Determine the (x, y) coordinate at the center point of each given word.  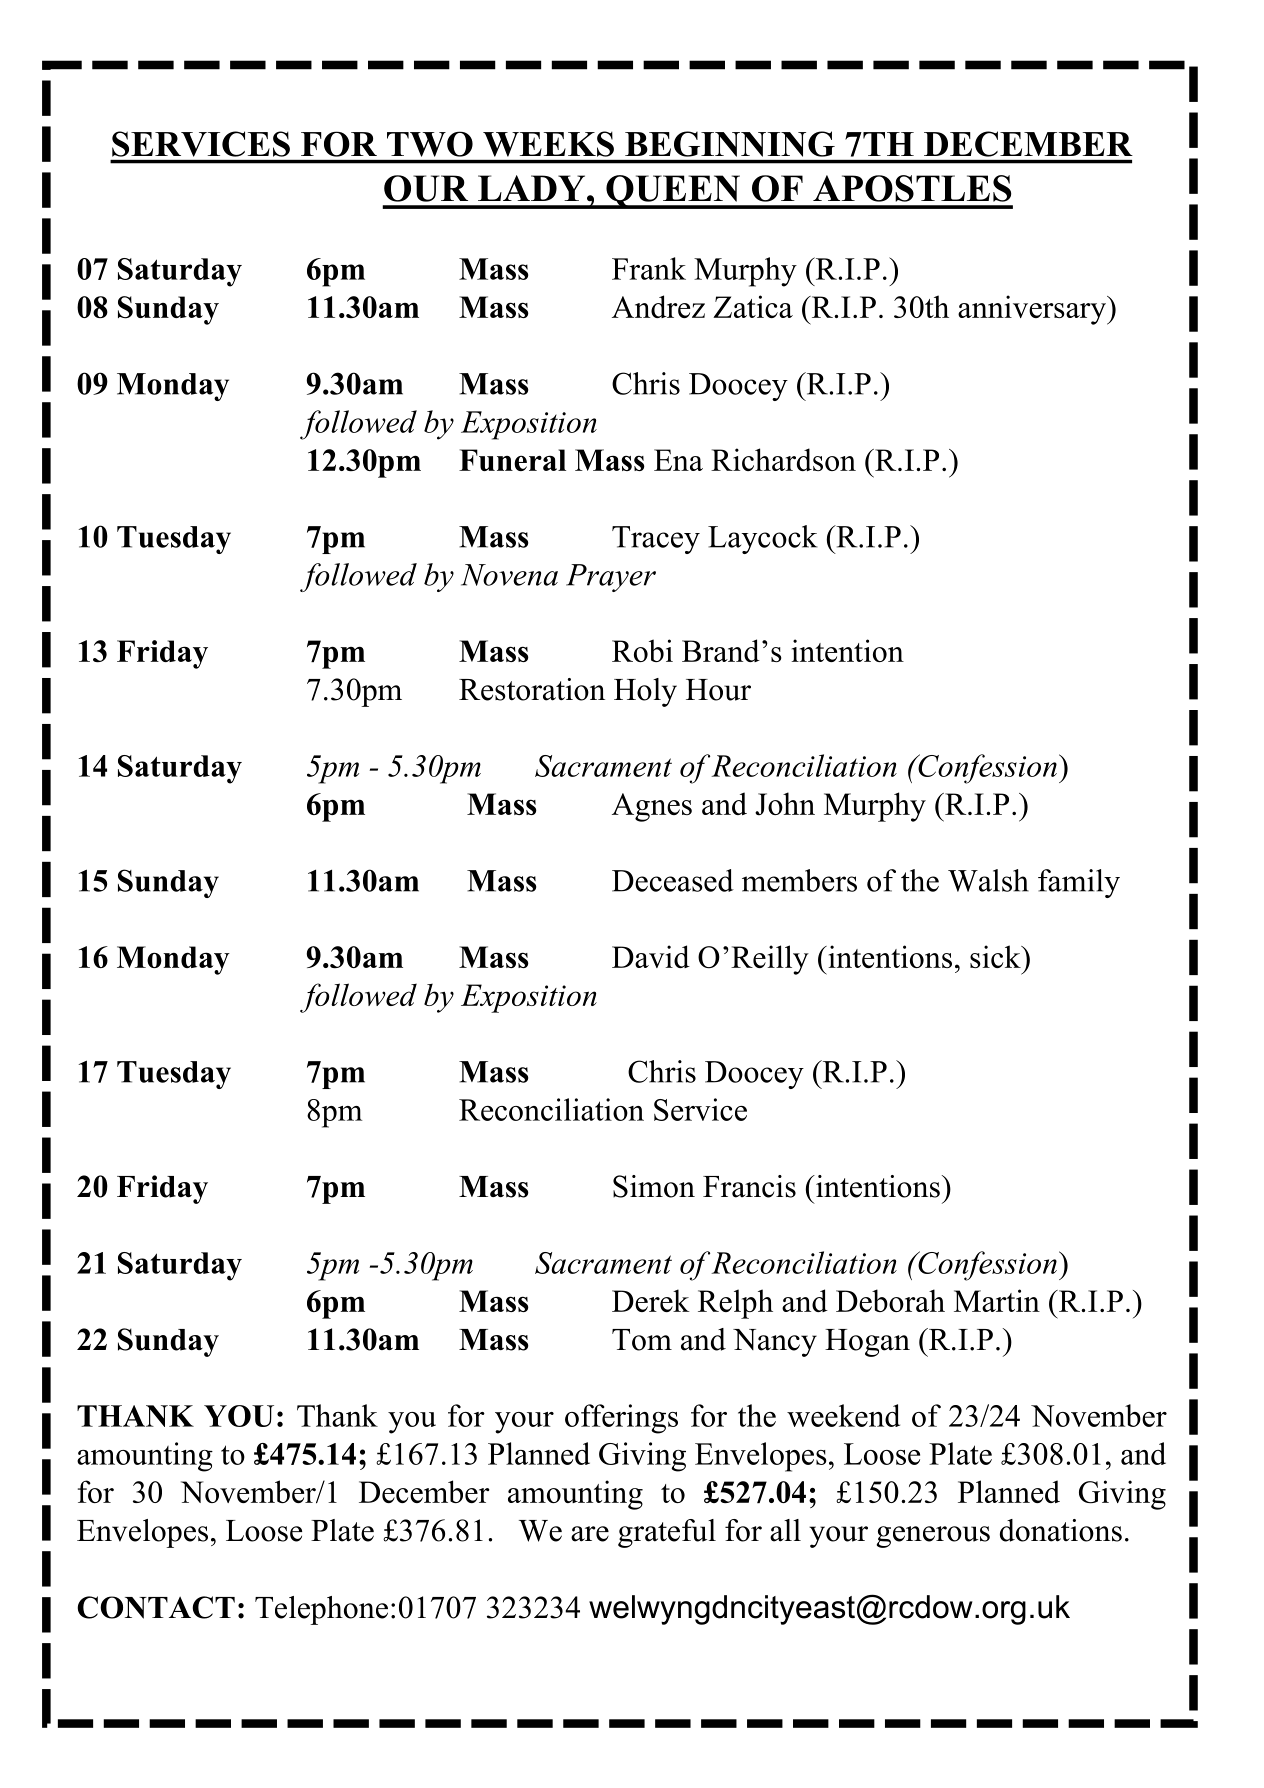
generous (933, 1537)
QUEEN (673, 192)
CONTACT (156, 1607)
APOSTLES (912, 188)
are (590, 1534)
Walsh (988, 880)
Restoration (532, 689)
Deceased (673, 880)
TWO (430, 144)
